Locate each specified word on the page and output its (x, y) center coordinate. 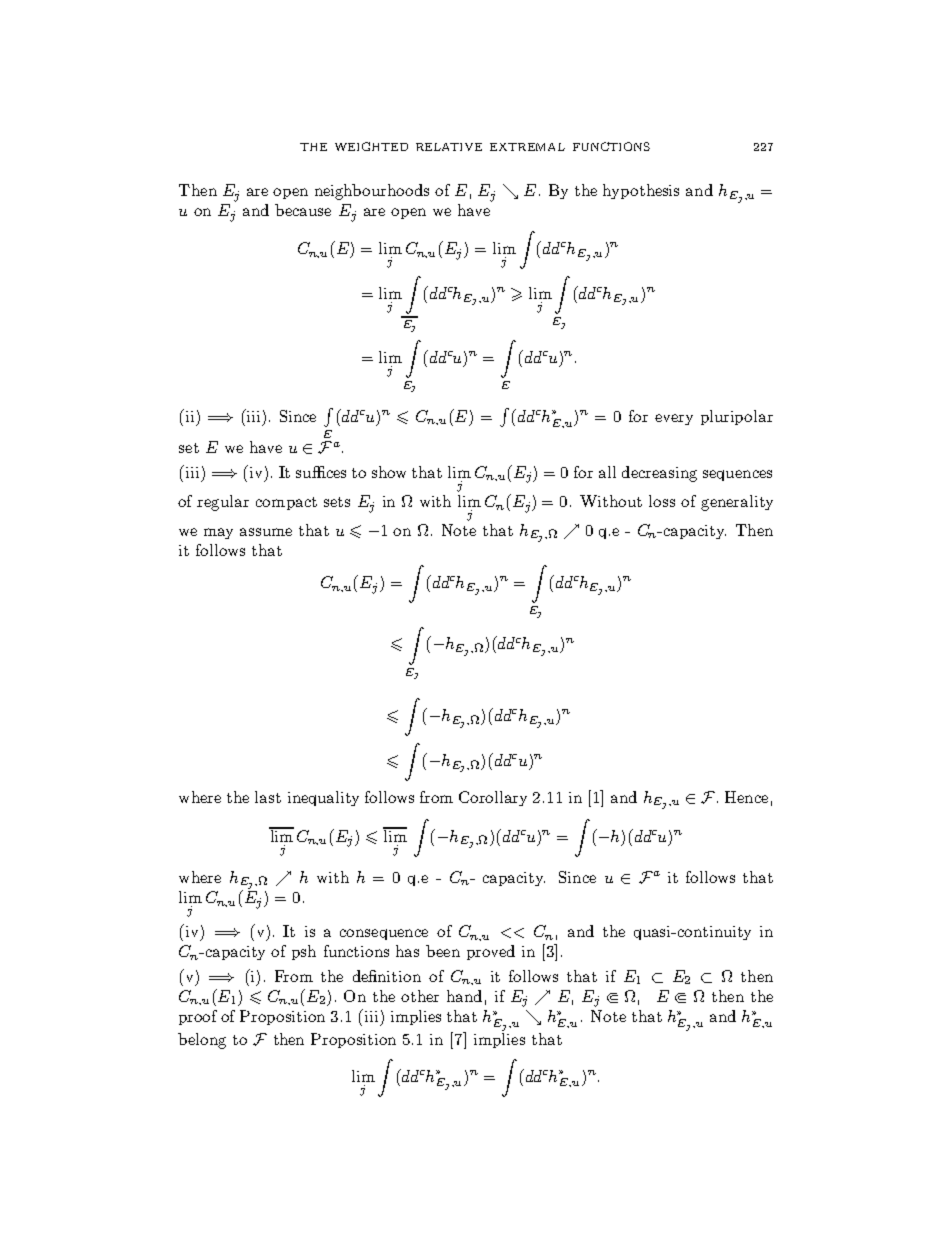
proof (198, 1017)
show (389, 472)
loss (662, 501)
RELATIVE (449, 147)
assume (266, 532)
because (303, 210)
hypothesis (641, 191)
